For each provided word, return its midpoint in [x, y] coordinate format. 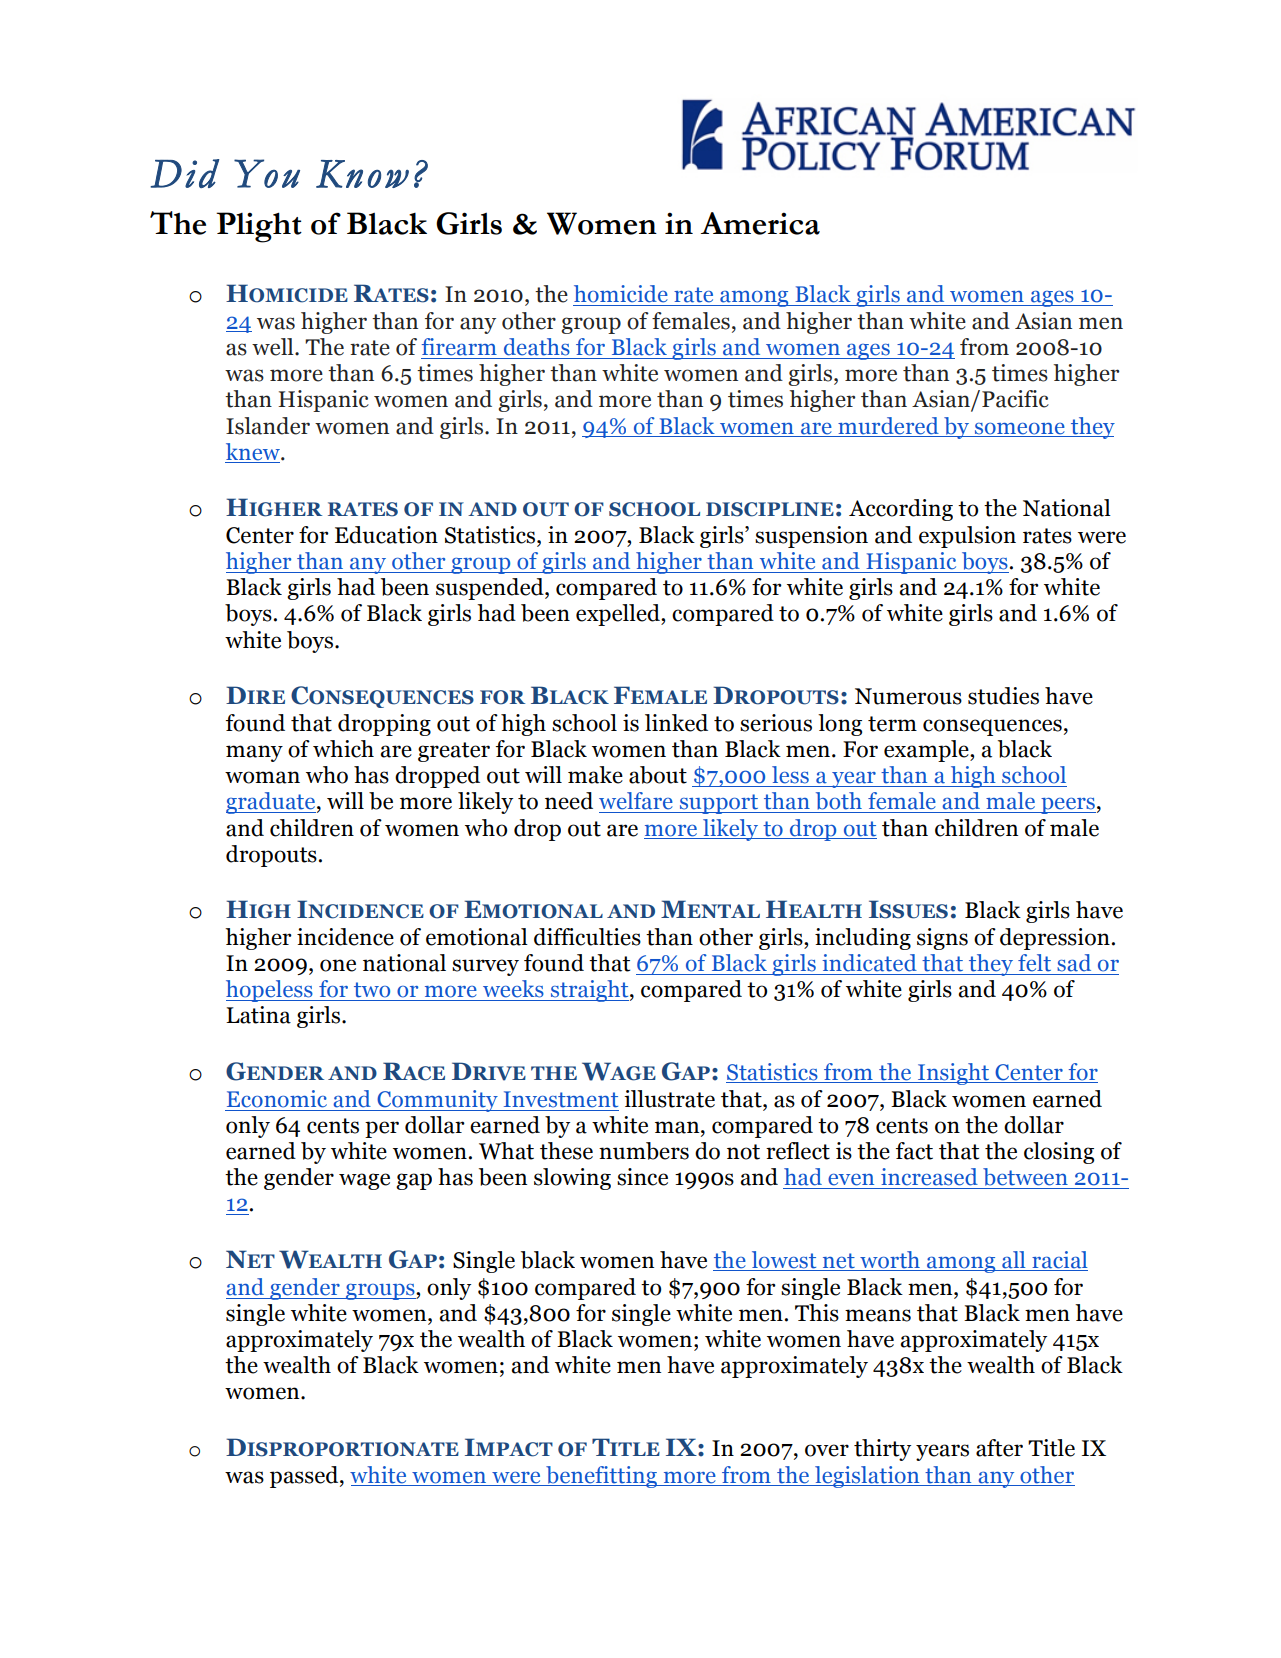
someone [1020, 429]
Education [386, 535]
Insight [953, 1074]
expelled [619, 615]
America [760, 223]
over [827, 1450]
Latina [258, 1015]
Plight [259, 227]
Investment [561, 1099]
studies [1003, 696]
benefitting [601, 1477]
